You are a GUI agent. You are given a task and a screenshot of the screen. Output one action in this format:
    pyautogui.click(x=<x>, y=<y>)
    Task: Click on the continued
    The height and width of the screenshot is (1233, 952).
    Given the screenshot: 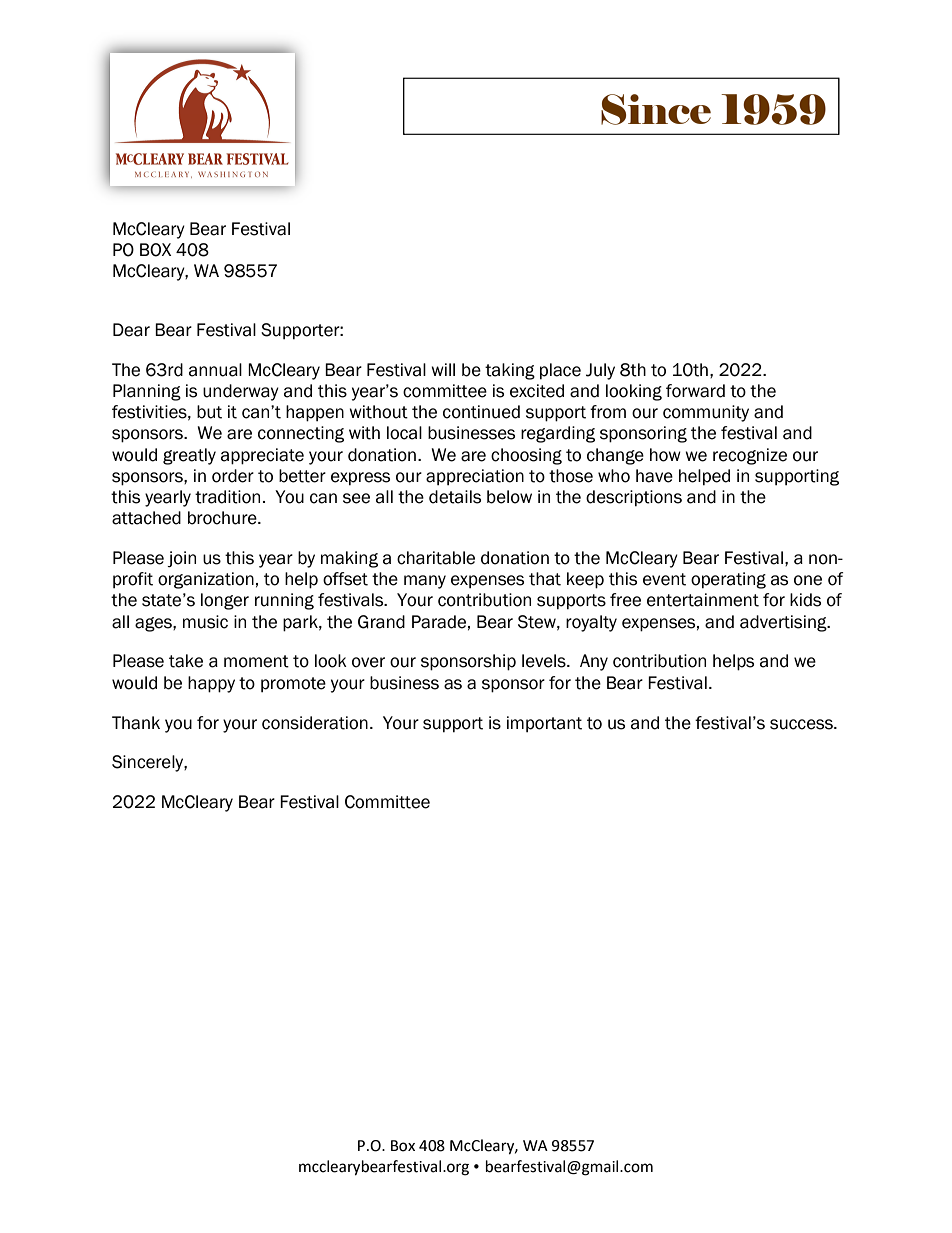 What is the action you would take?
    pyautogui.click(x=481, y=412)
